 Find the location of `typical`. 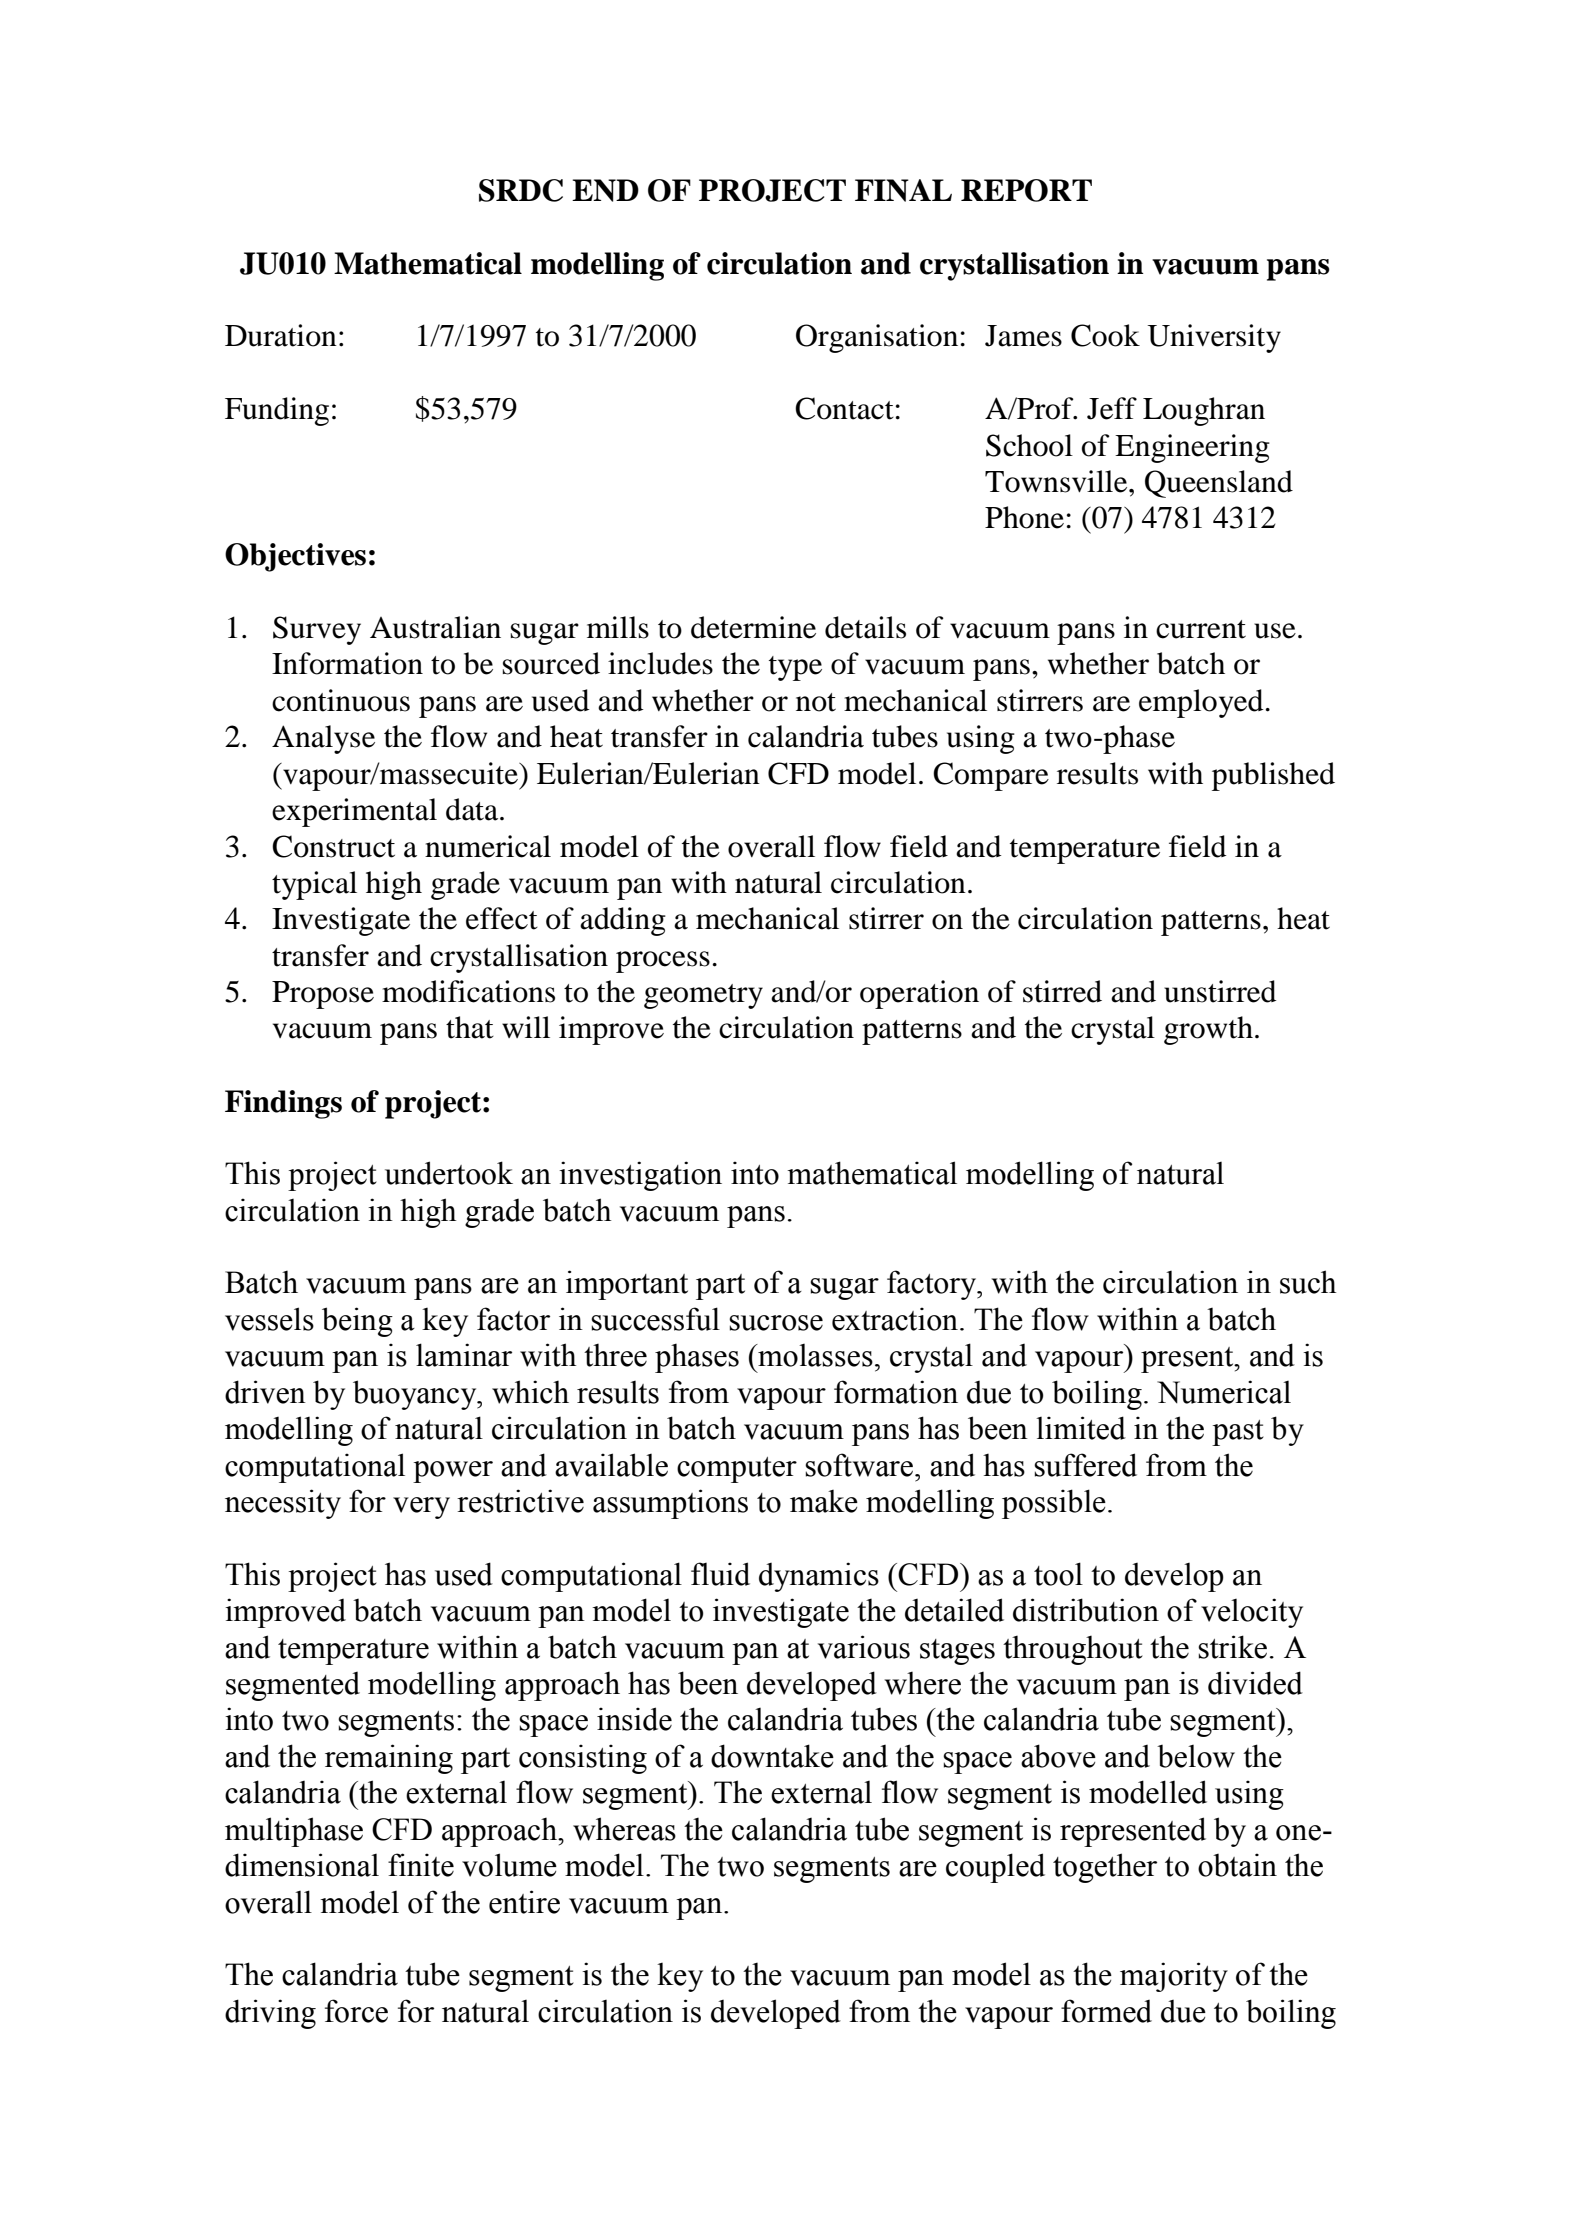

typical is located at coordinates (314, 885).
